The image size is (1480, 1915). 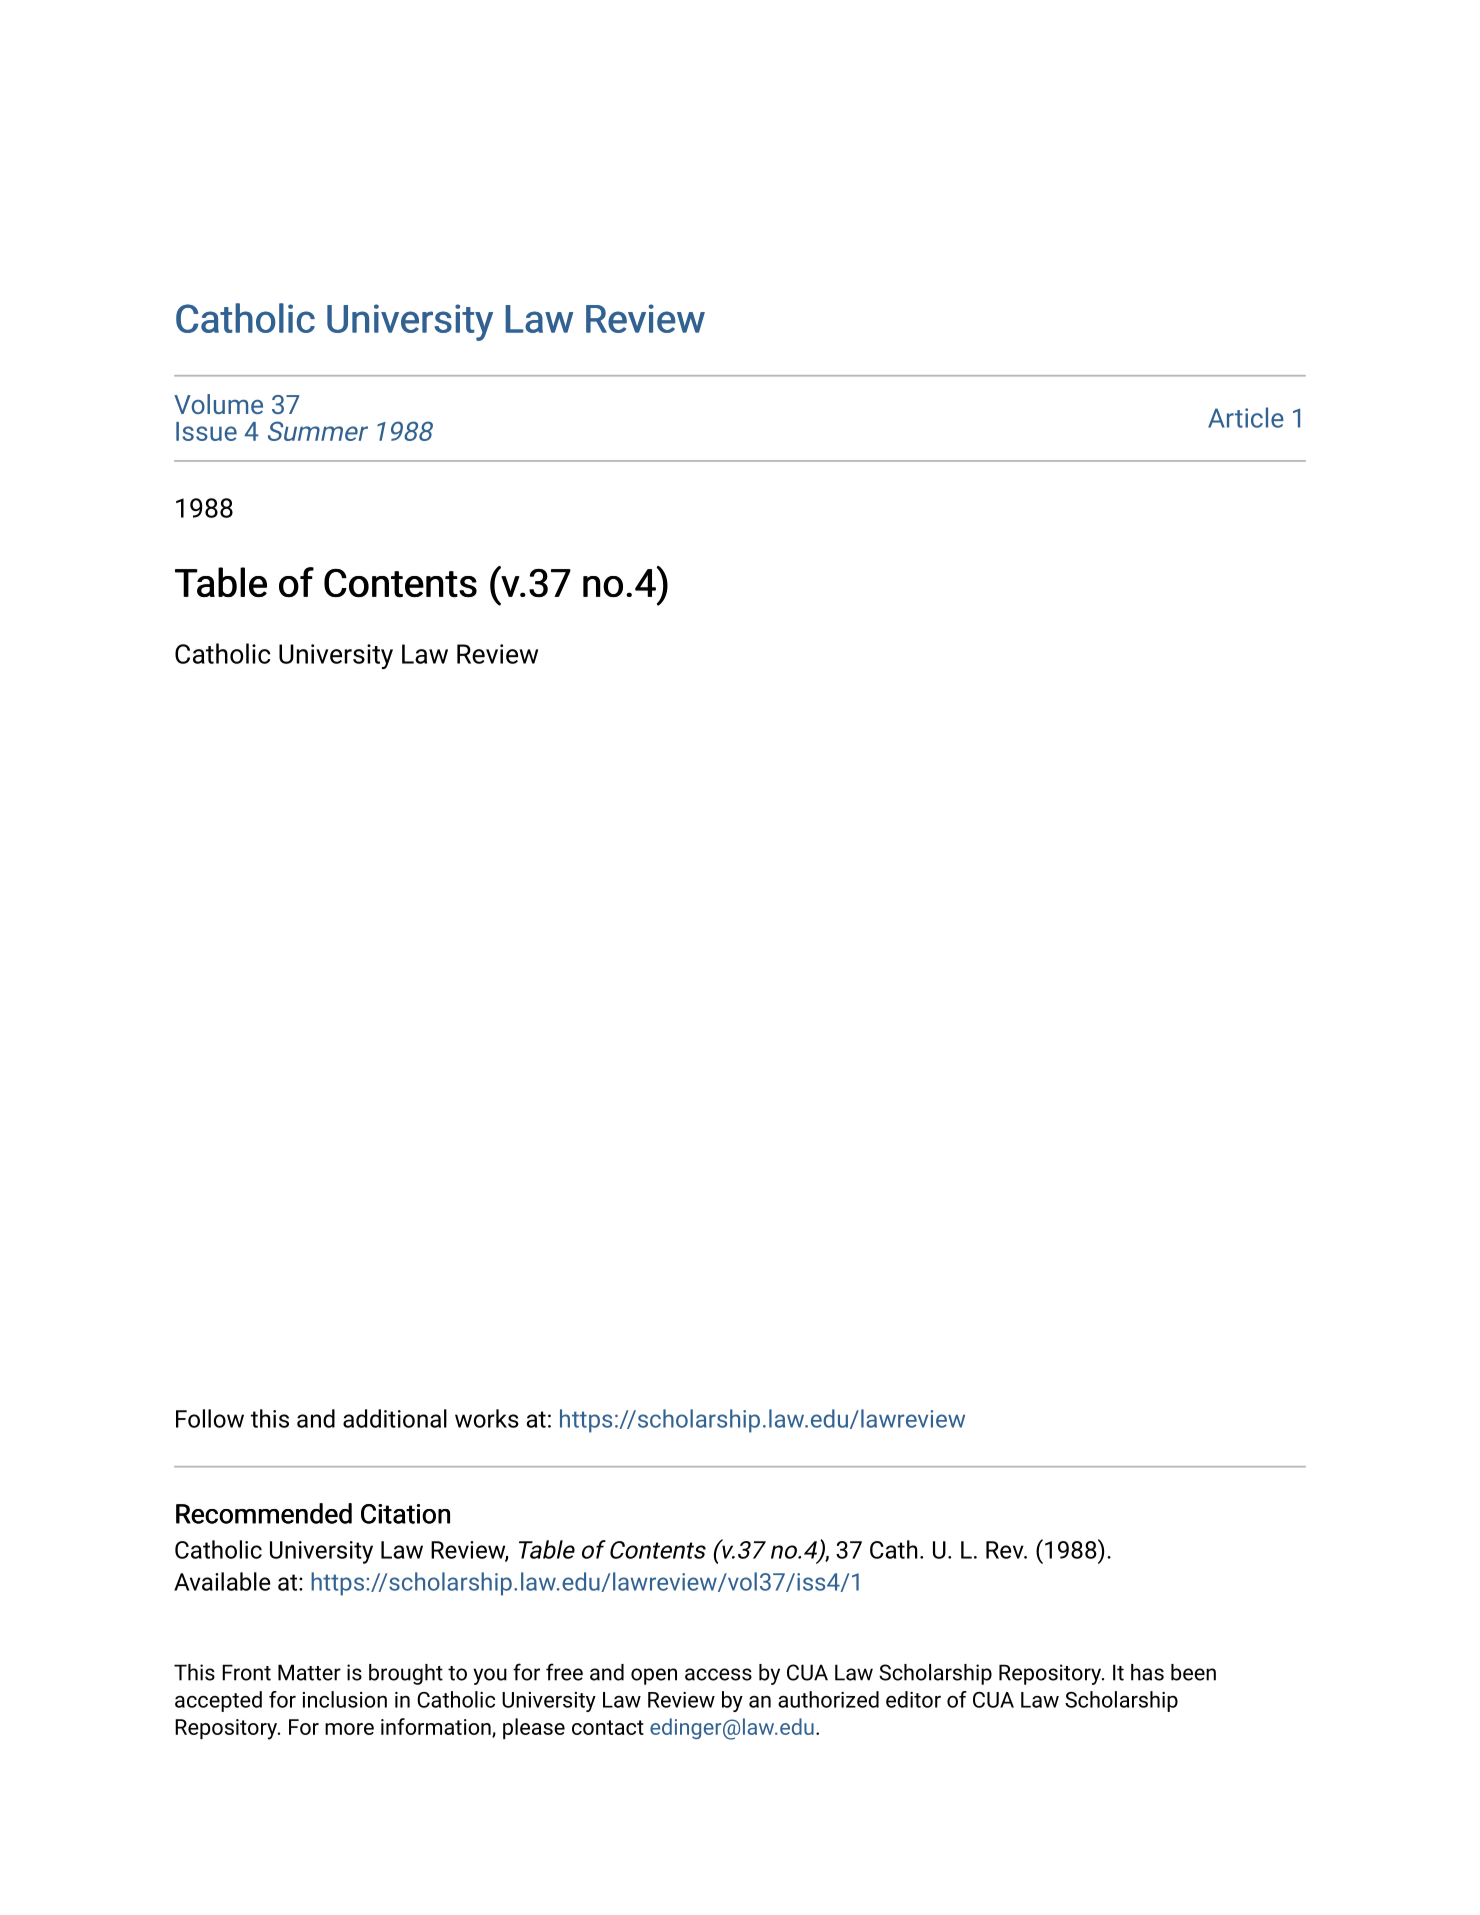 What do you see at coordinates (206, 431) in the screenshot?
I see `Issue` at bounding box center [206, 431].
